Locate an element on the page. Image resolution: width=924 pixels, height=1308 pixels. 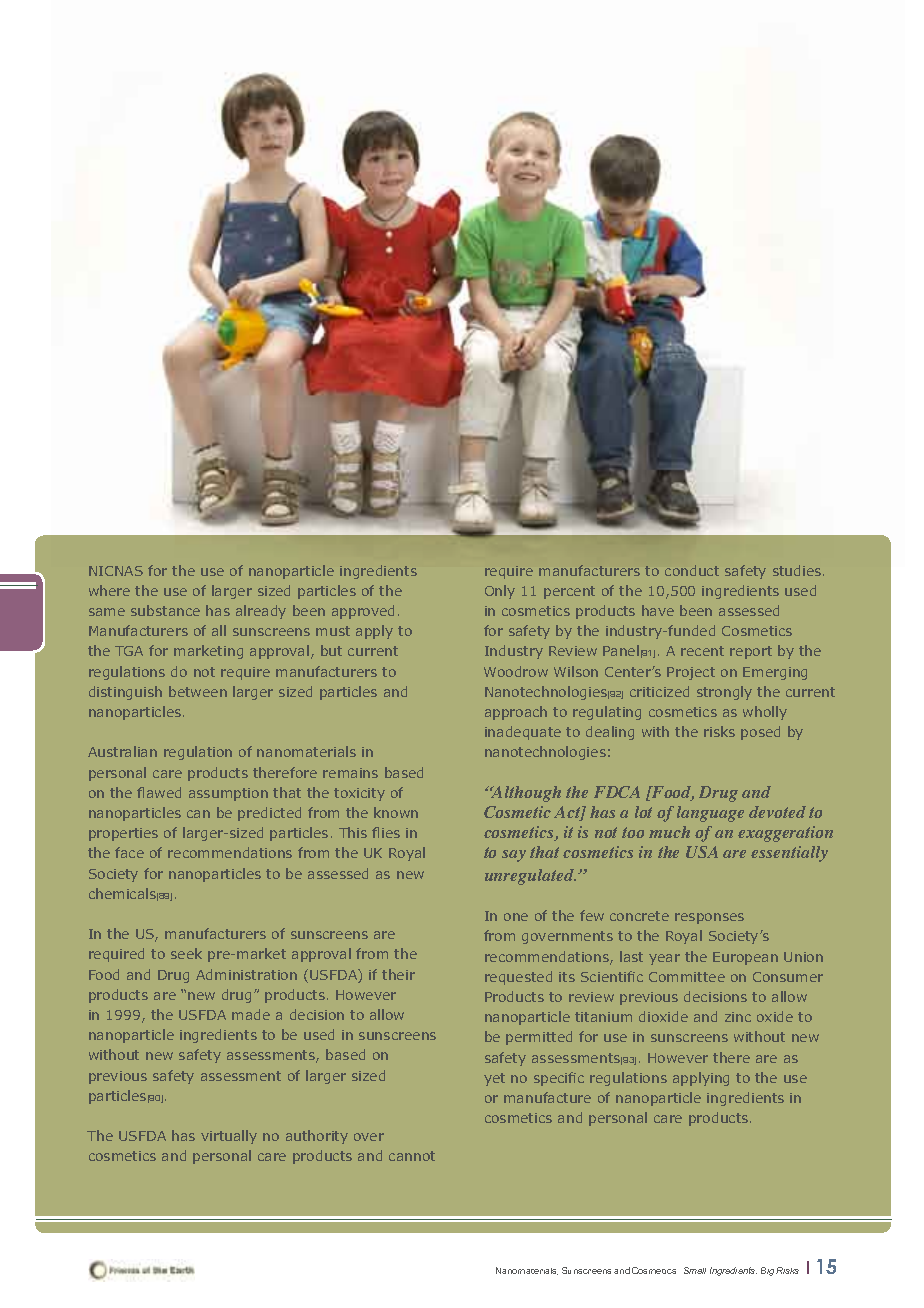
language is located at coordinates (710, 814).
